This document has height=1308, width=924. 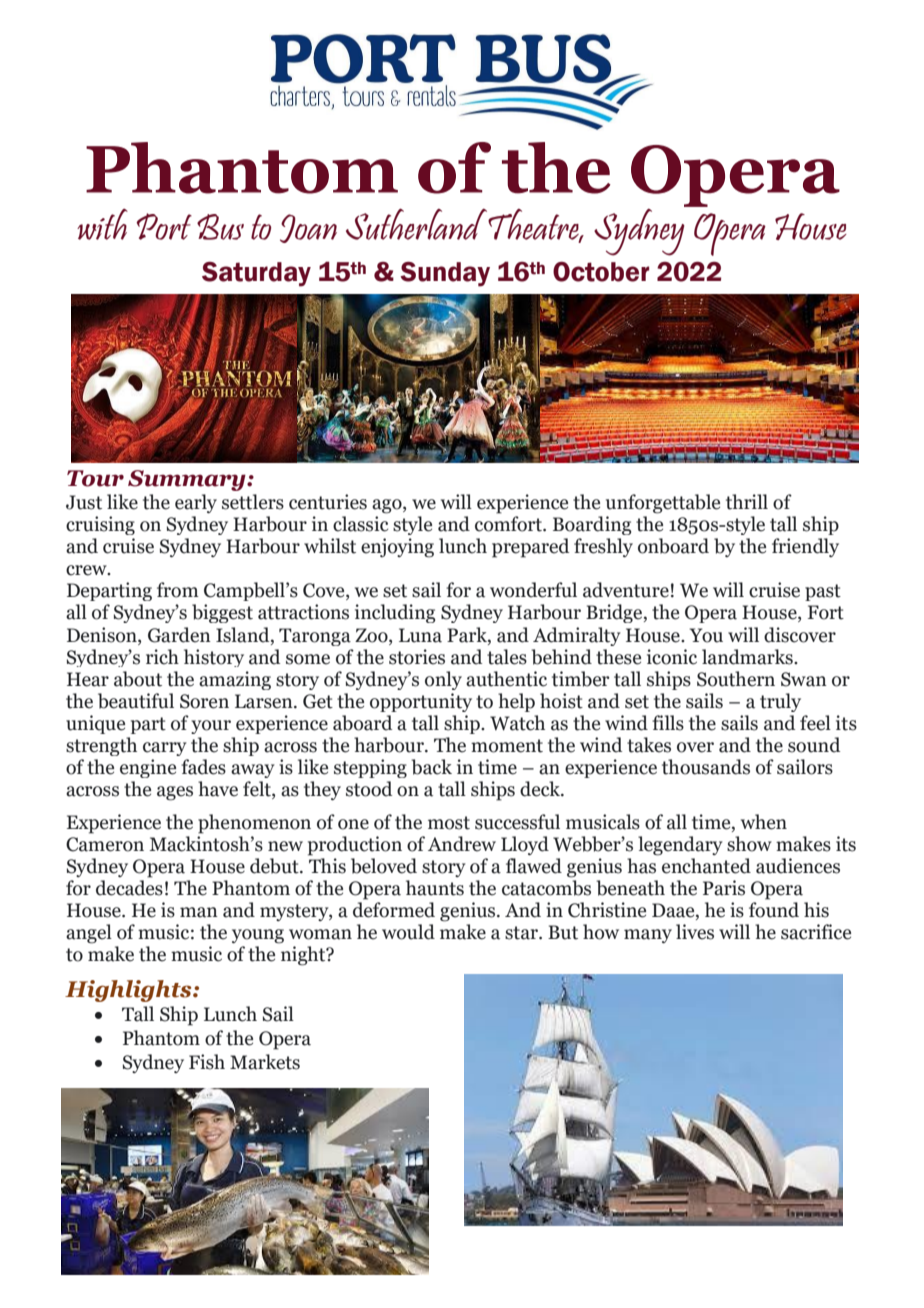 What do you see at coordinates (397, 548) in the document?
I see `enjoying` at bounding box center [397, 548].
